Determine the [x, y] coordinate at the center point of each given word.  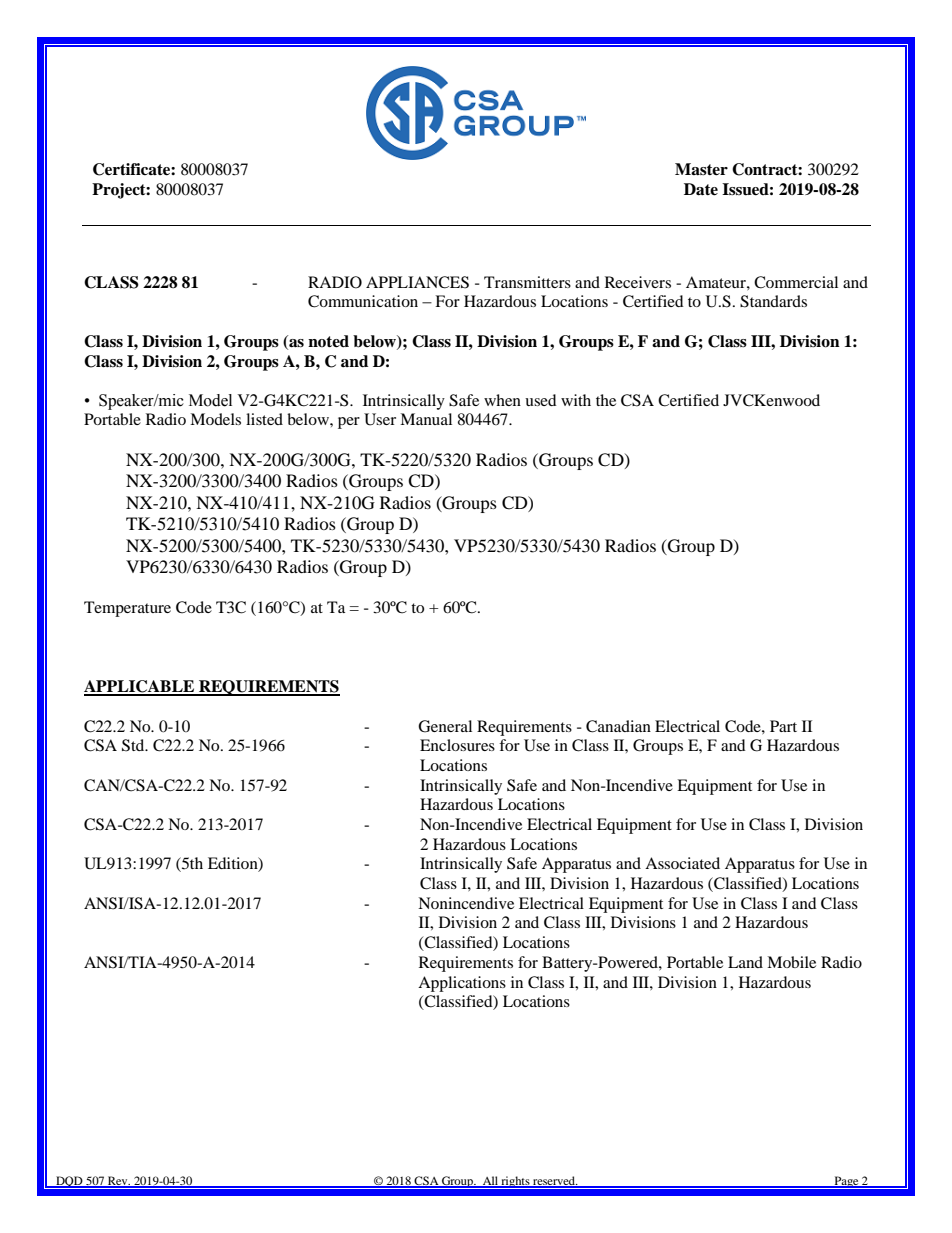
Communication [363, 301]
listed [264, 419]
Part [783, 726]
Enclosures [457, 745]
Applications [462, 984]
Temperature [127, 609]
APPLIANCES [417, 282]
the [606, 400]
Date [701, 189]
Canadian [618, 726]
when [502, 400]
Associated [682, 863]
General [445, 726]
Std [134, 745]
